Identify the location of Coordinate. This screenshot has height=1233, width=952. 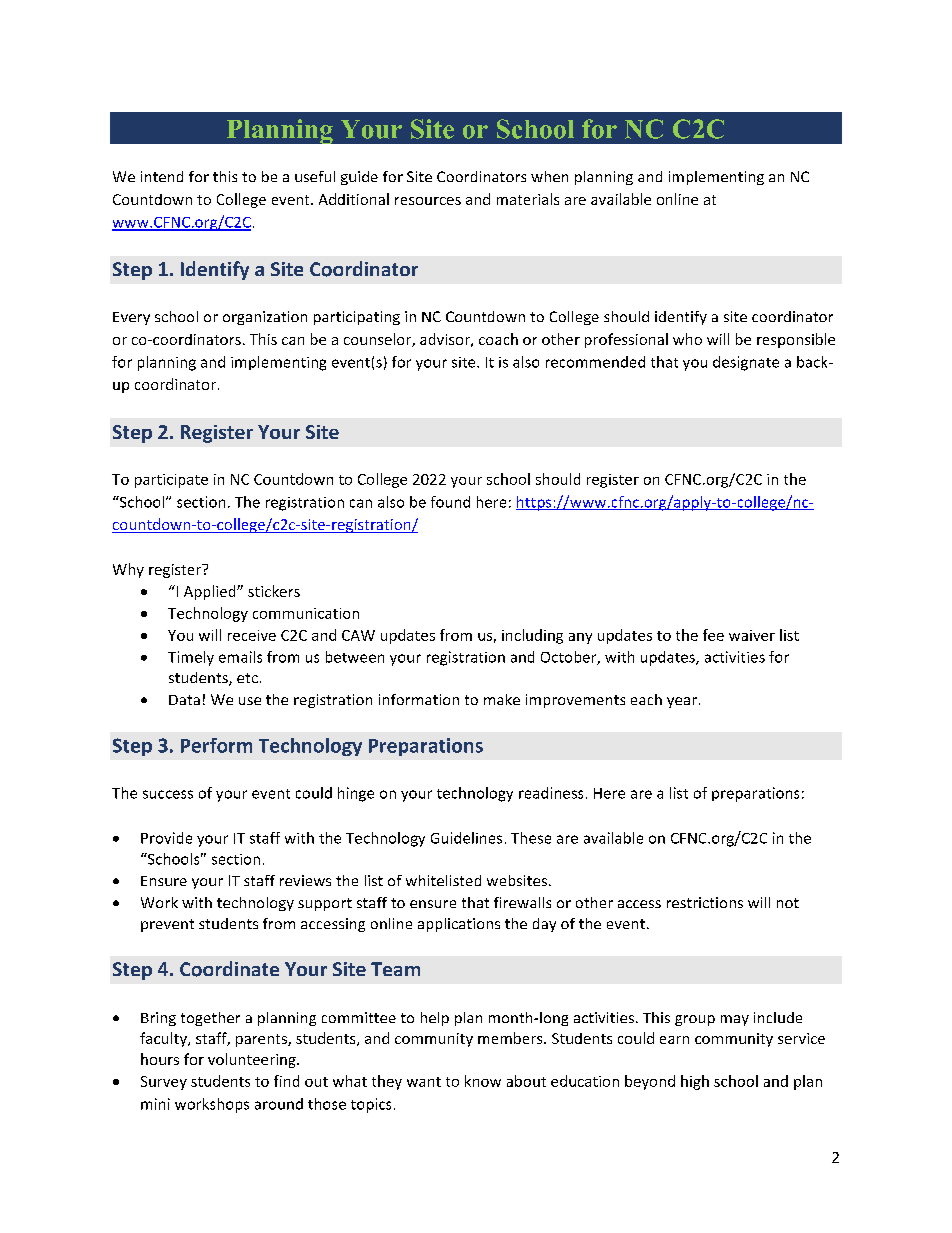
(229, 969).
